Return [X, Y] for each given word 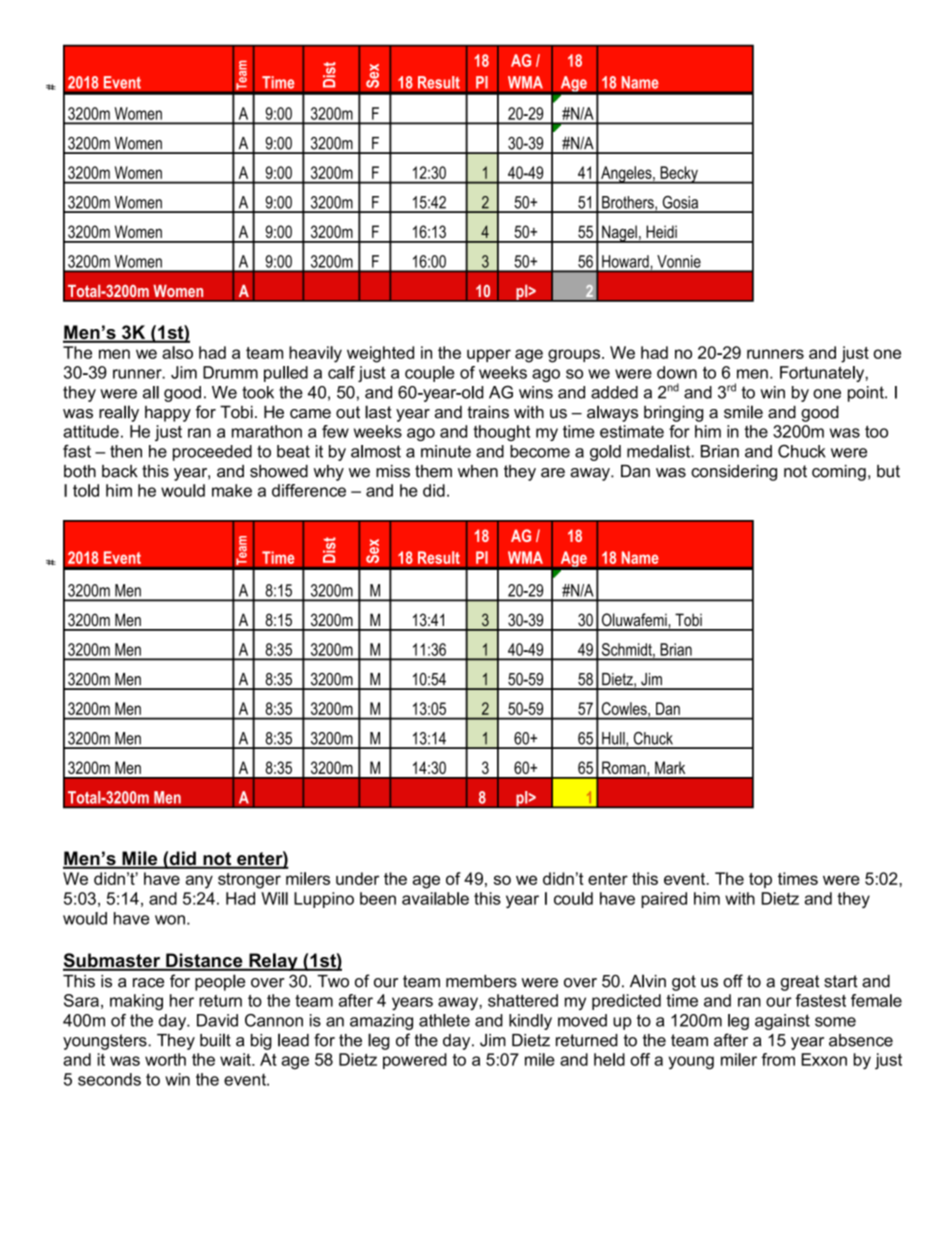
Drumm [230, 372]
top [760, 880]
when [478, 471]
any [199, 882]
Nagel [619, 234]
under [357, 878]
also [177, 352]
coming [839, 473]
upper [489, 355]
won [170, 920]
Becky [679, 175]
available [435, 898]
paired [664, 900]
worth [165, 1059]
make [232, 490]
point [867, 394]
